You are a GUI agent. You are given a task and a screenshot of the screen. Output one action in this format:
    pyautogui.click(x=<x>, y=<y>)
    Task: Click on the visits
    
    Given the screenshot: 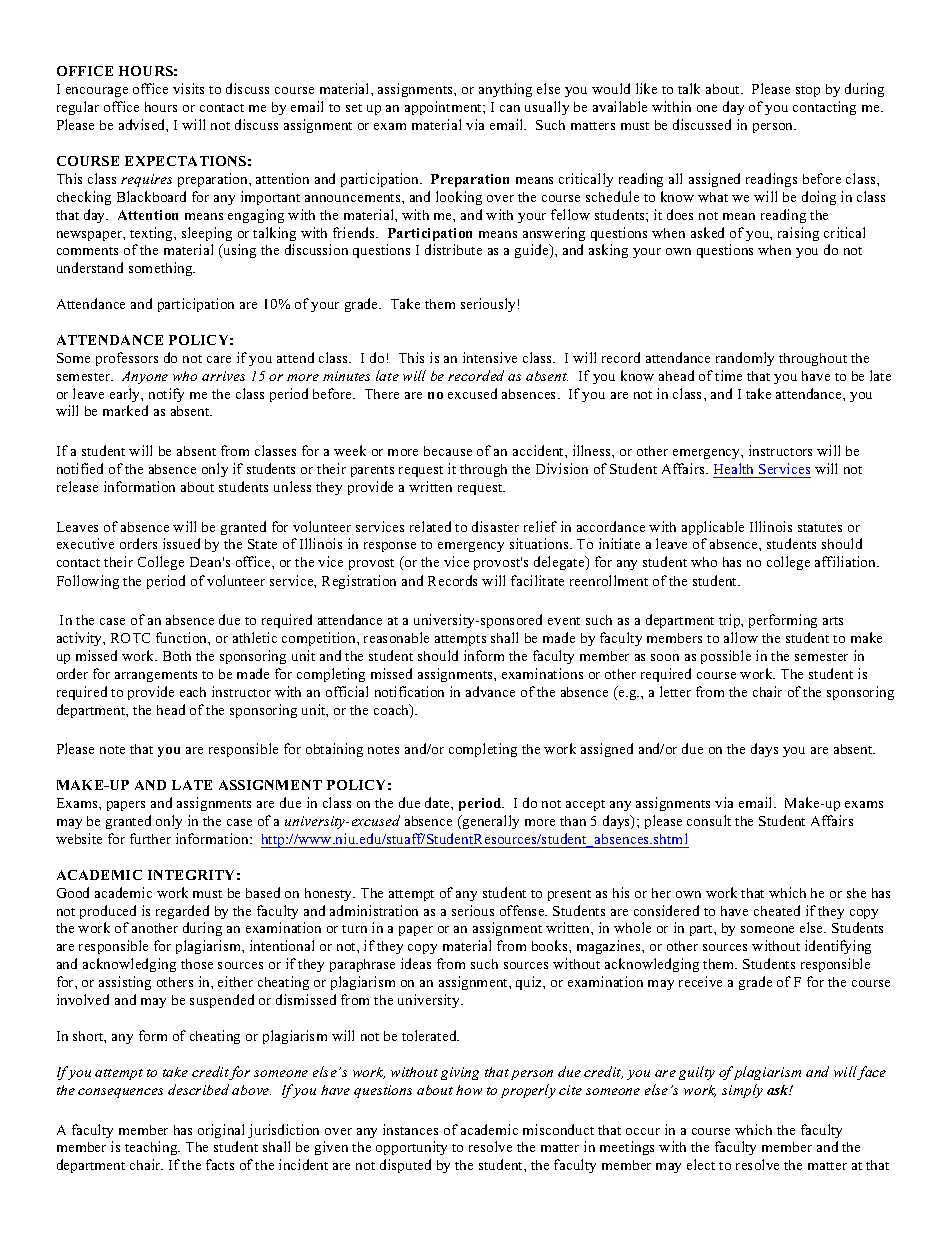 What is the action you would take?
    pyautogui.click(x=188, y=88)
